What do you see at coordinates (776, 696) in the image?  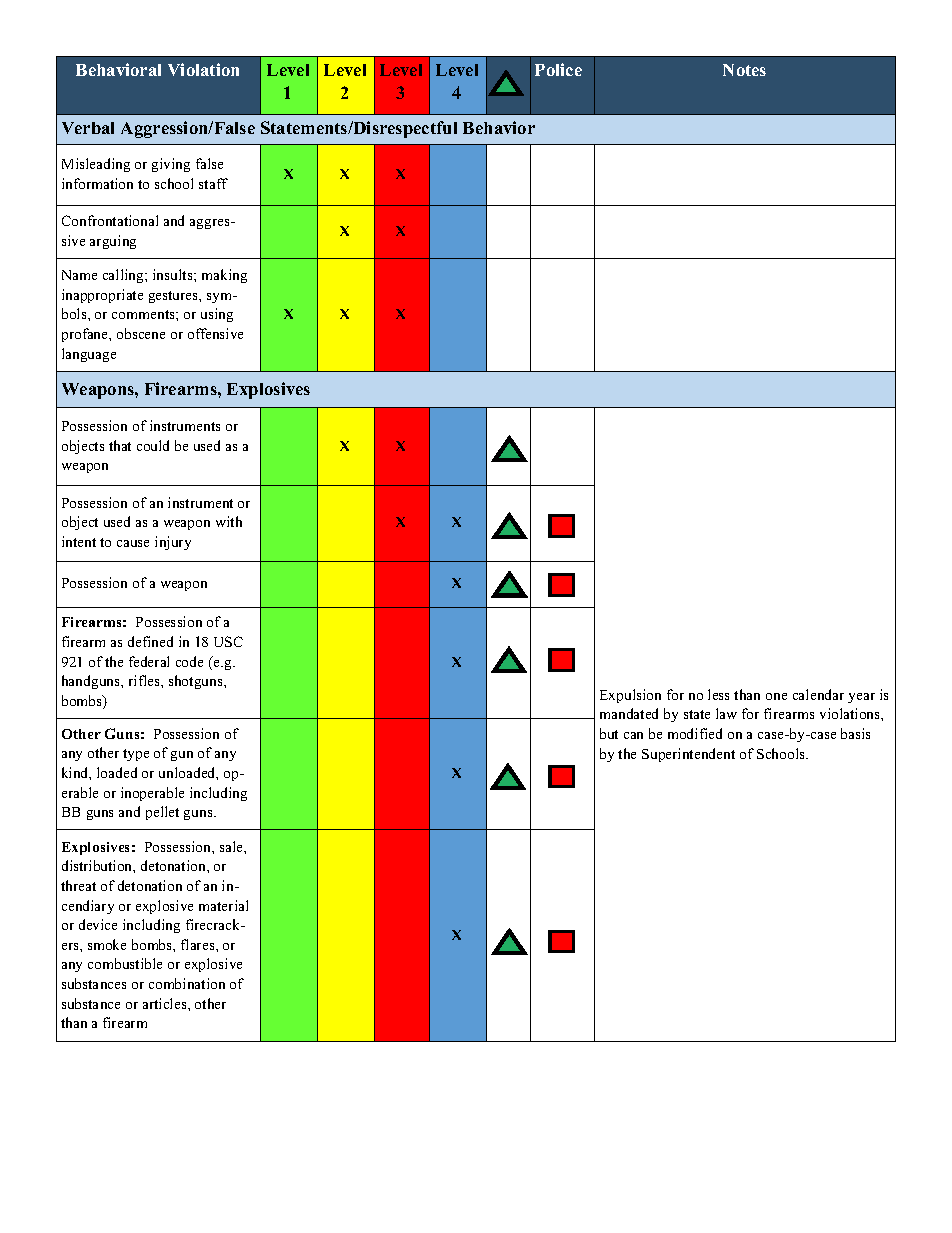 I see `one` at bounding box center [776, 696].
